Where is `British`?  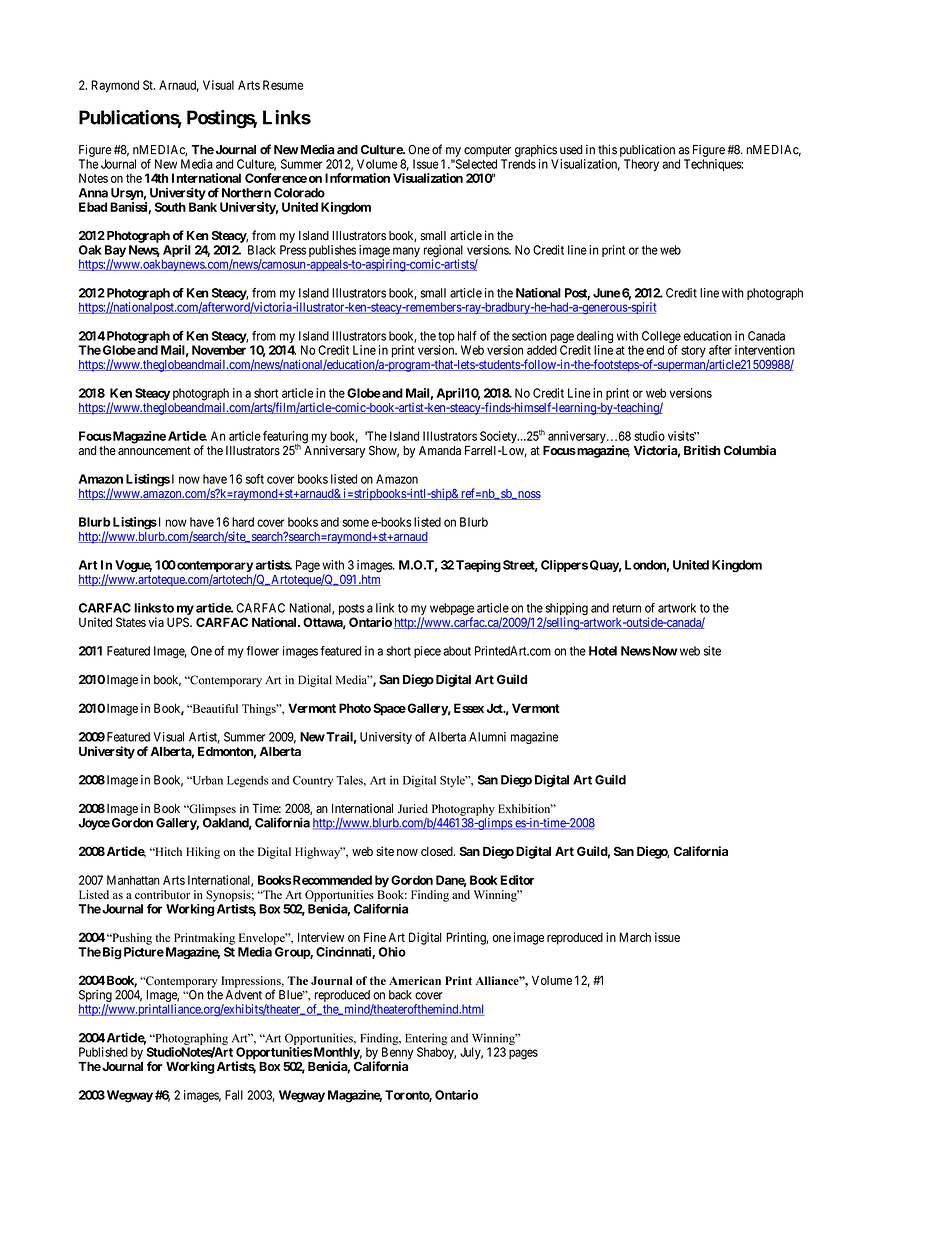
British is located at coordinates (702, 450).
